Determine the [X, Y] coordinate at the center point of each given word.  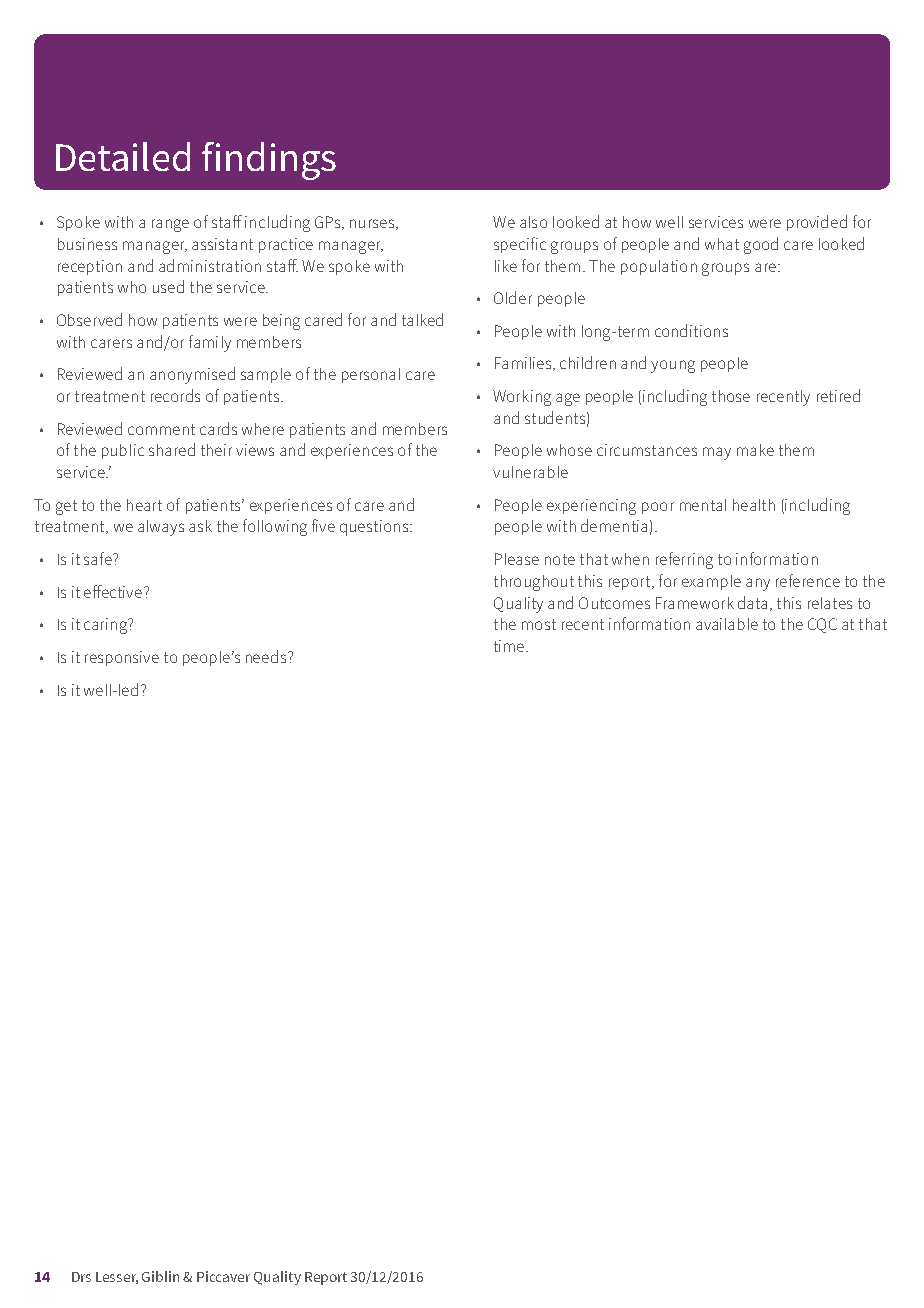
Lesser [117, 1278]
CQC [822, 625]
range [170, 225]
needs [267, 656]
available [727, 624]
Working [522, 398]
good [761, 245]
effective [114, 591]
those [731, 396]
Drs [81, 1277]
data [752, 602]
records [175, 395]
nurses [373, 224]
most [539, 624]
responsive [122, 658]
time [510, 646]
